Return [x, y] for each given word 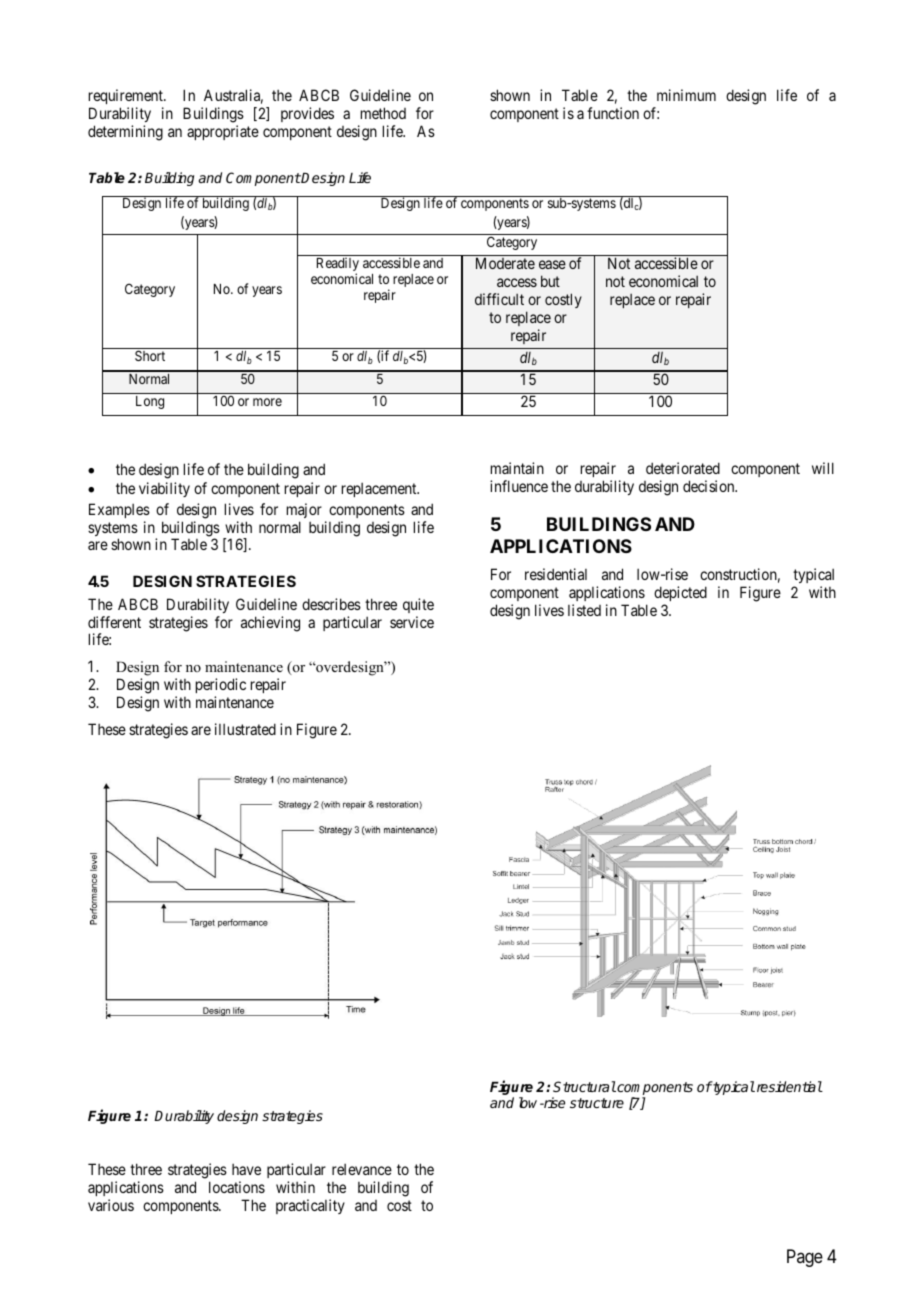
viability [164, 489]
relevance [362, 1169]
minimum [686, 95]
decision [710, 486]
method [383, 113]
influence [519, 486]
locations [237, 1187]
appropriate [223, 132]
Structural [584, 1086]
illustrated [245, 729]
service [412, 622]
